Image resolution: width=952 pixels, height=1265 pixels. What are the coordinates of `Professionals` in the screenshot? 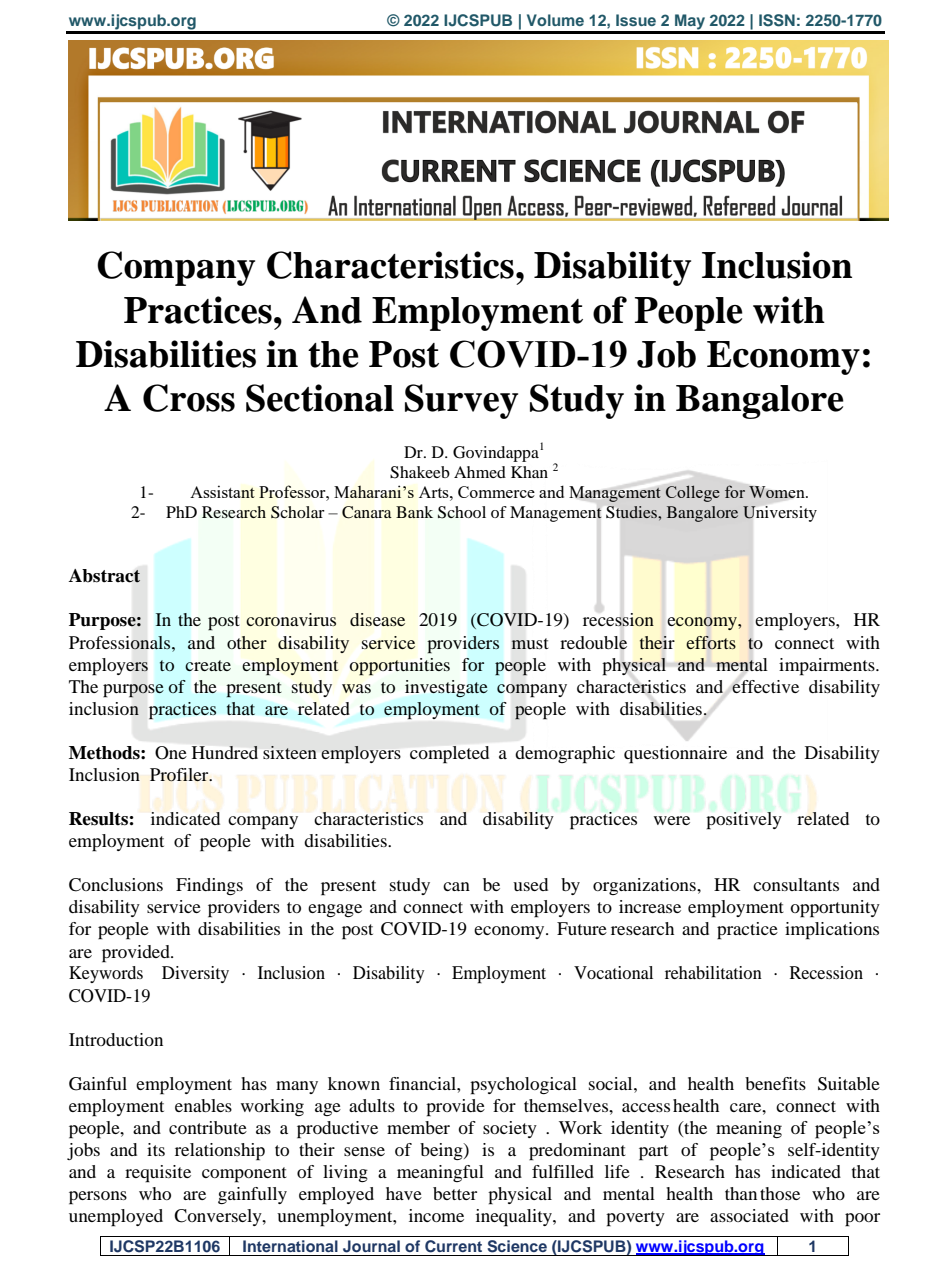 It's located at (121, 643).
